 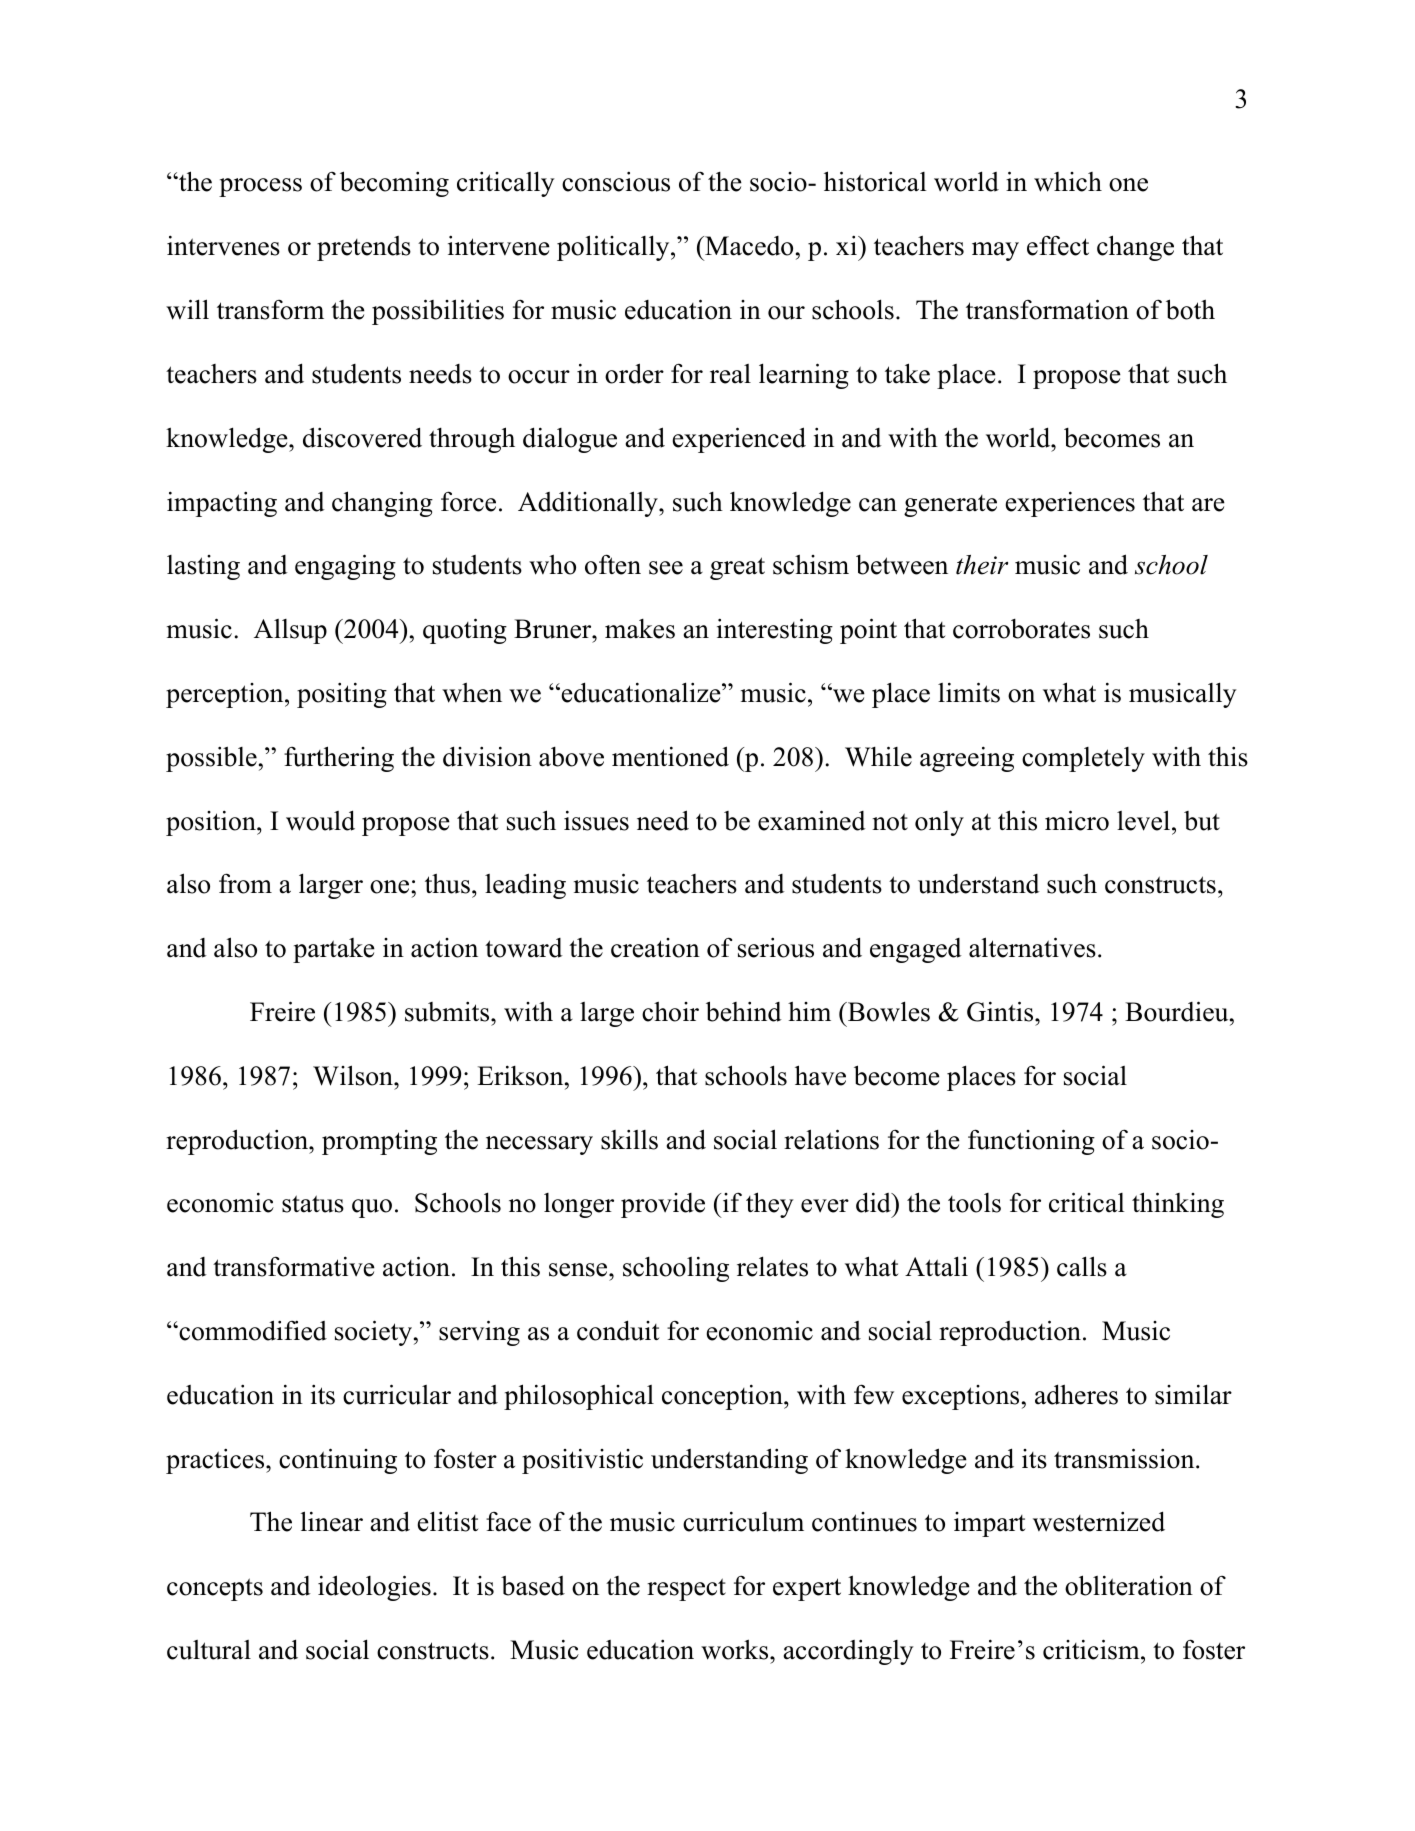 What do you see at coordinates (1058, 245) in the image?
I see `effect` at bounding box center [1058, 245].
